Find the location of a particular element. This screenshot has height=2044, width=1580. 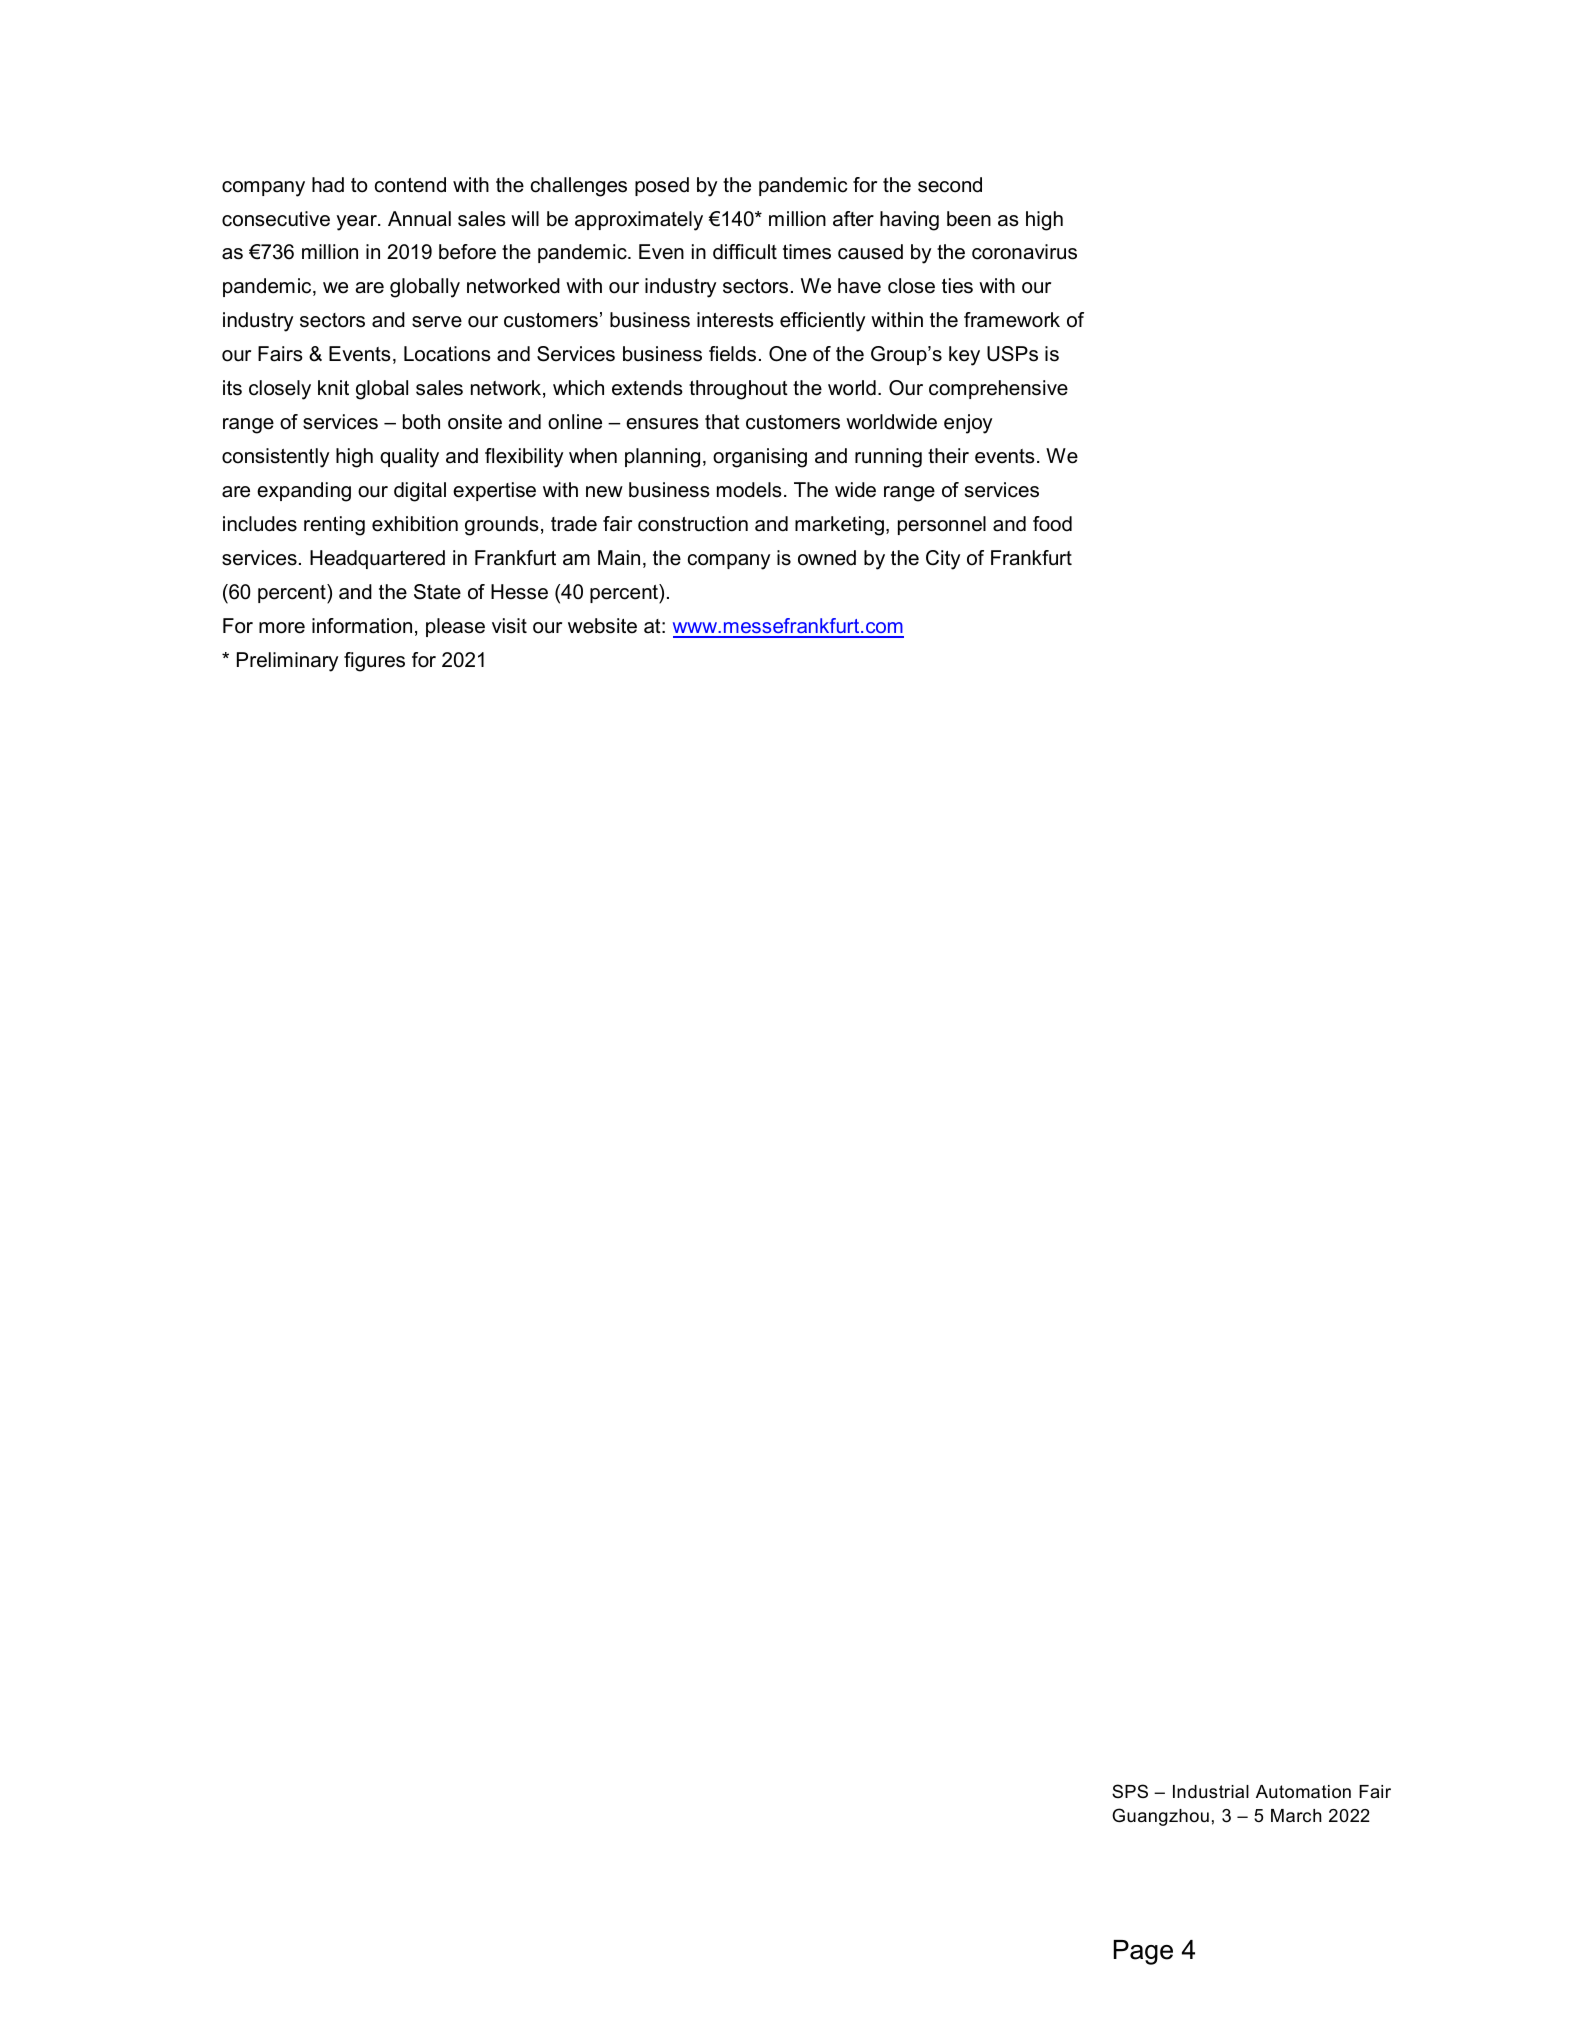

difficult is located at coordinates (745, 252).
